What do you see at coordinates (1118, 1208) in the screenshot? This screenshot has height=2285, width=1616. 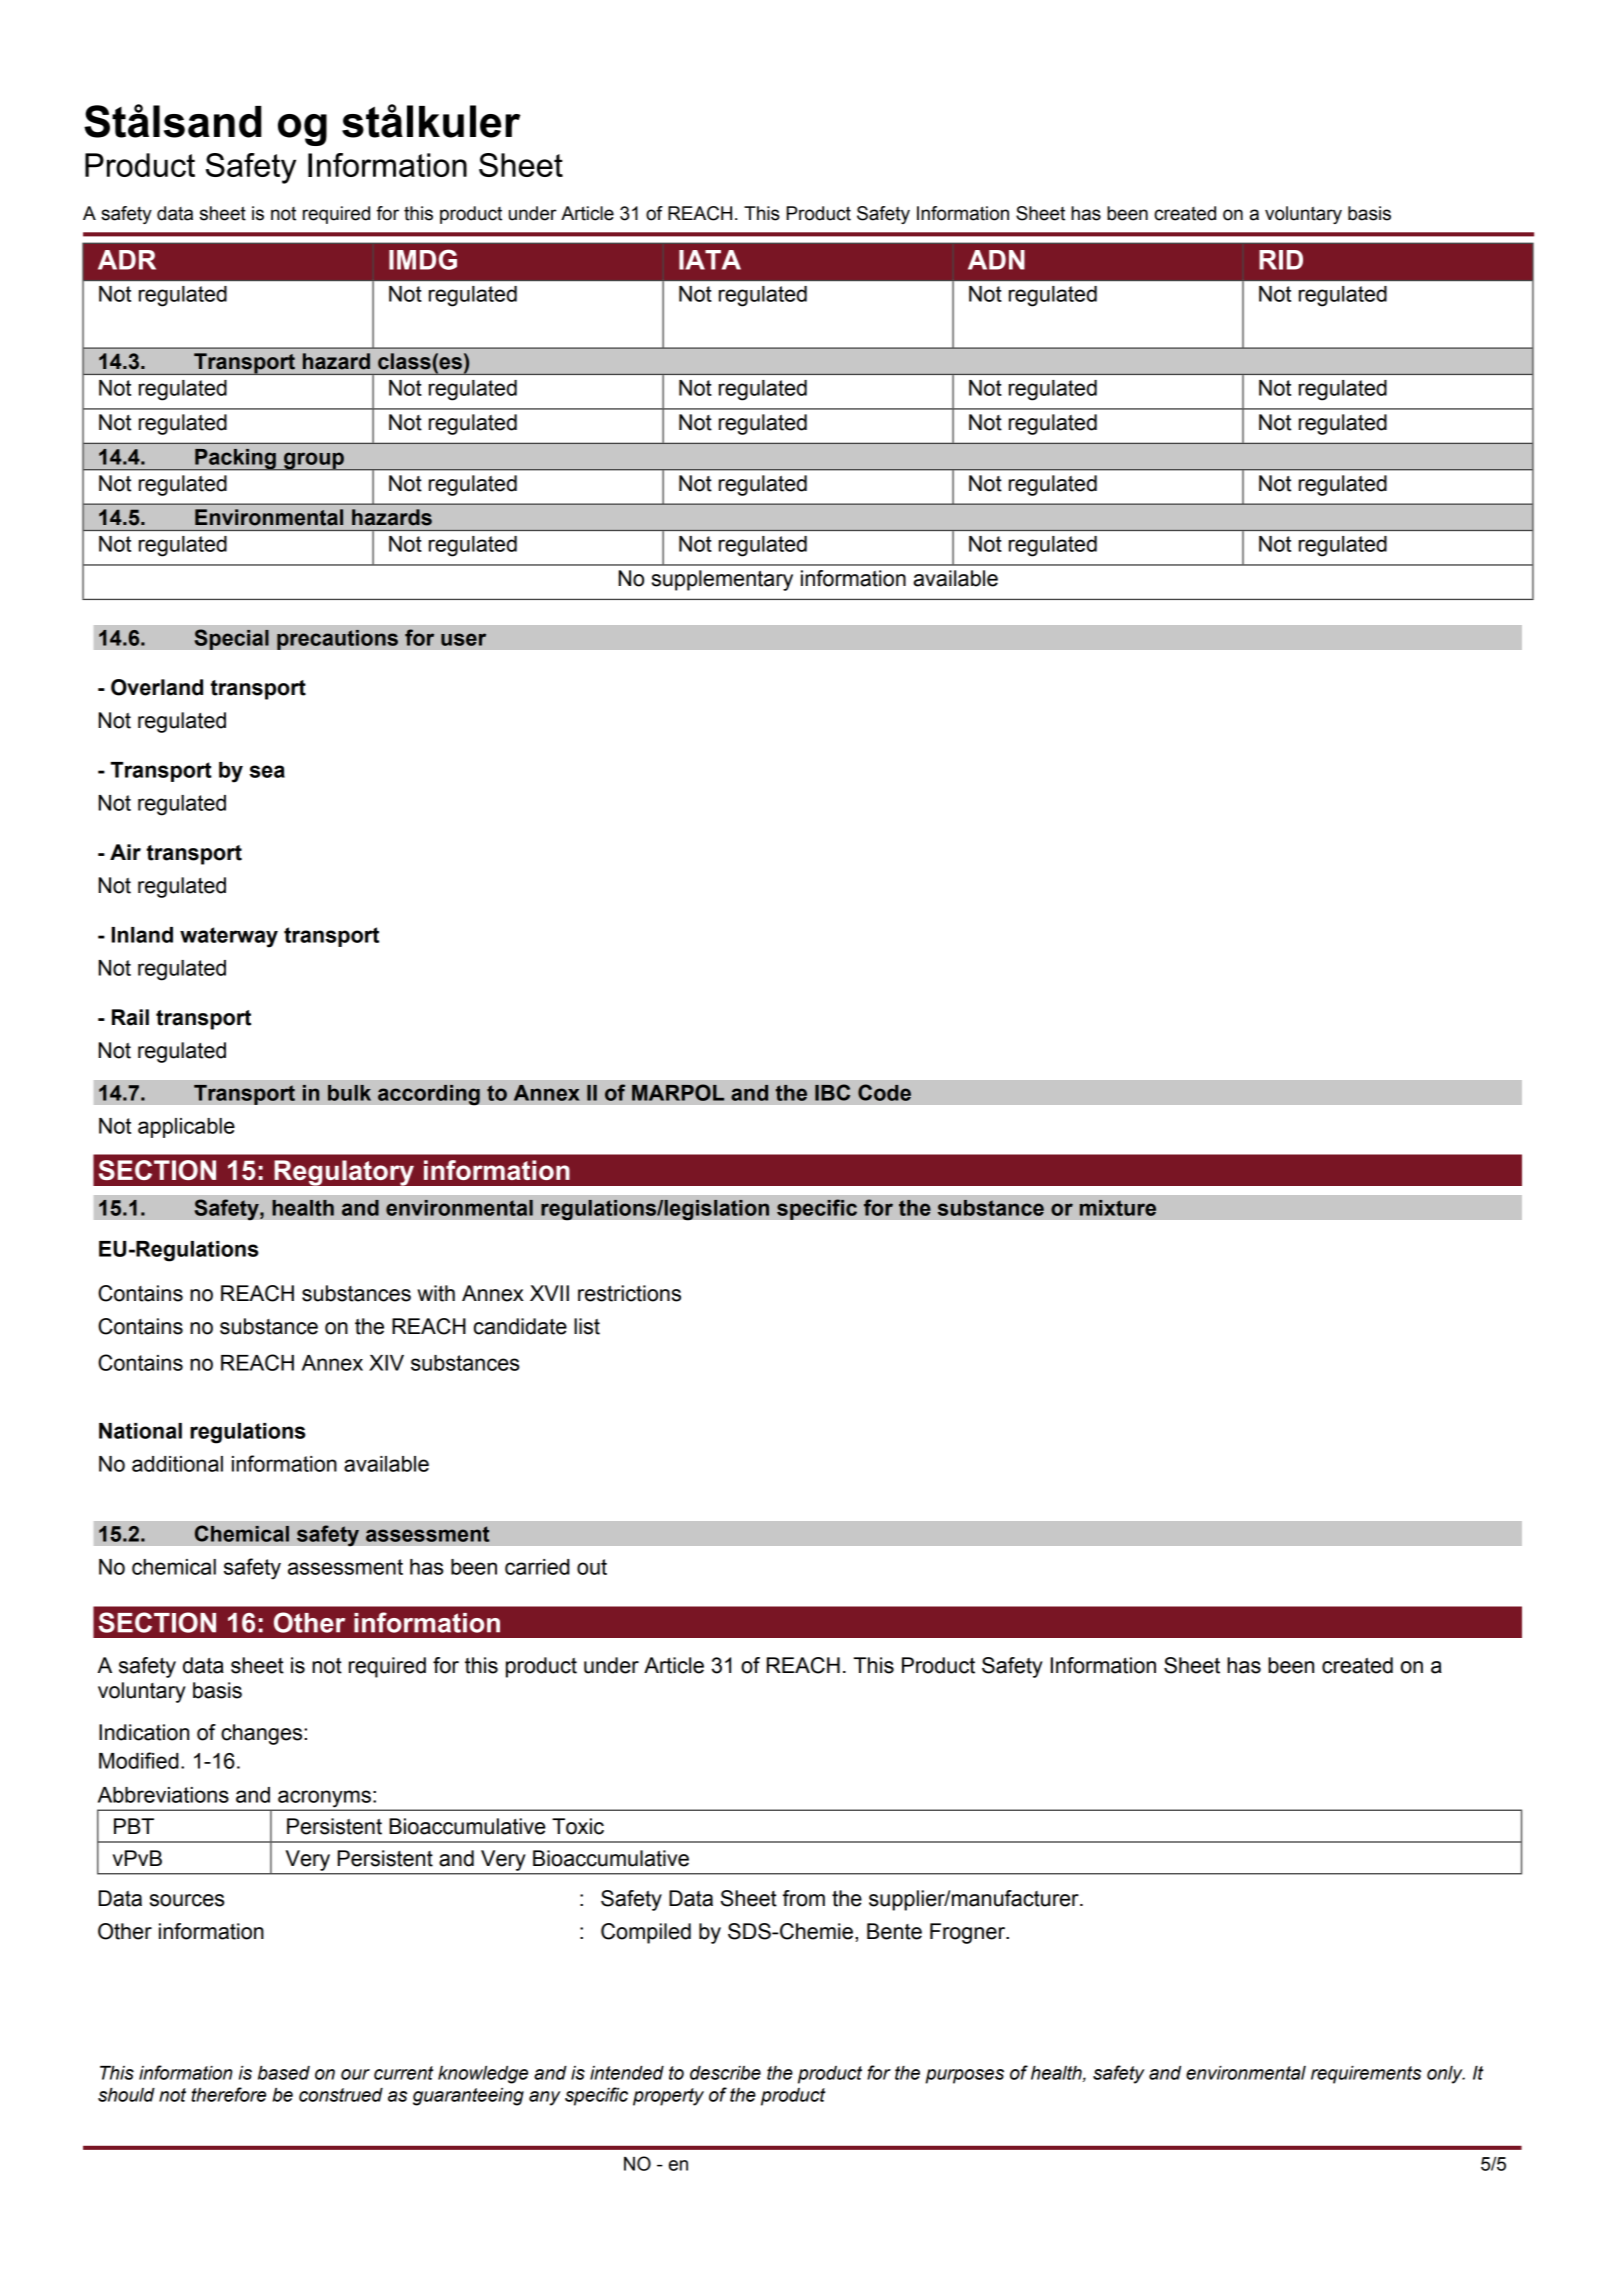 I see `mixture` at bounding box center [1118, 1208].
